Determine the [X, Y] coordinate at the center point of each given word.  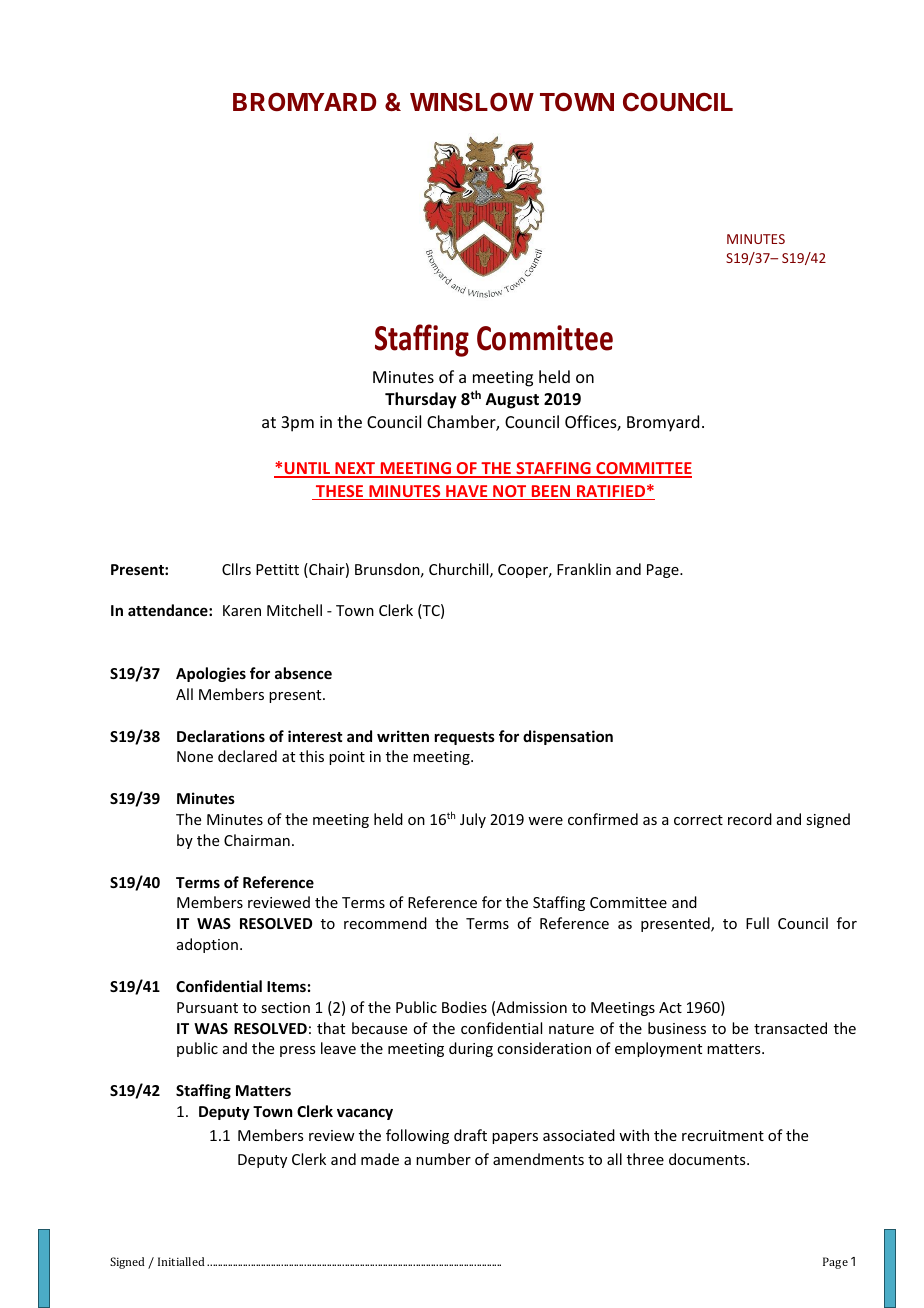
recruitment [723, 1135]
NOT [510, 492]
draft [470, 1135]
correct [698, 820]
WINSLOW [472, 102]
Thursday [421, 400]
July [473, 820]
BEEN [551, 492]
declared [247, 756]
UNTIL [307, 469]
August [512, 401]
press [297, 1051]
